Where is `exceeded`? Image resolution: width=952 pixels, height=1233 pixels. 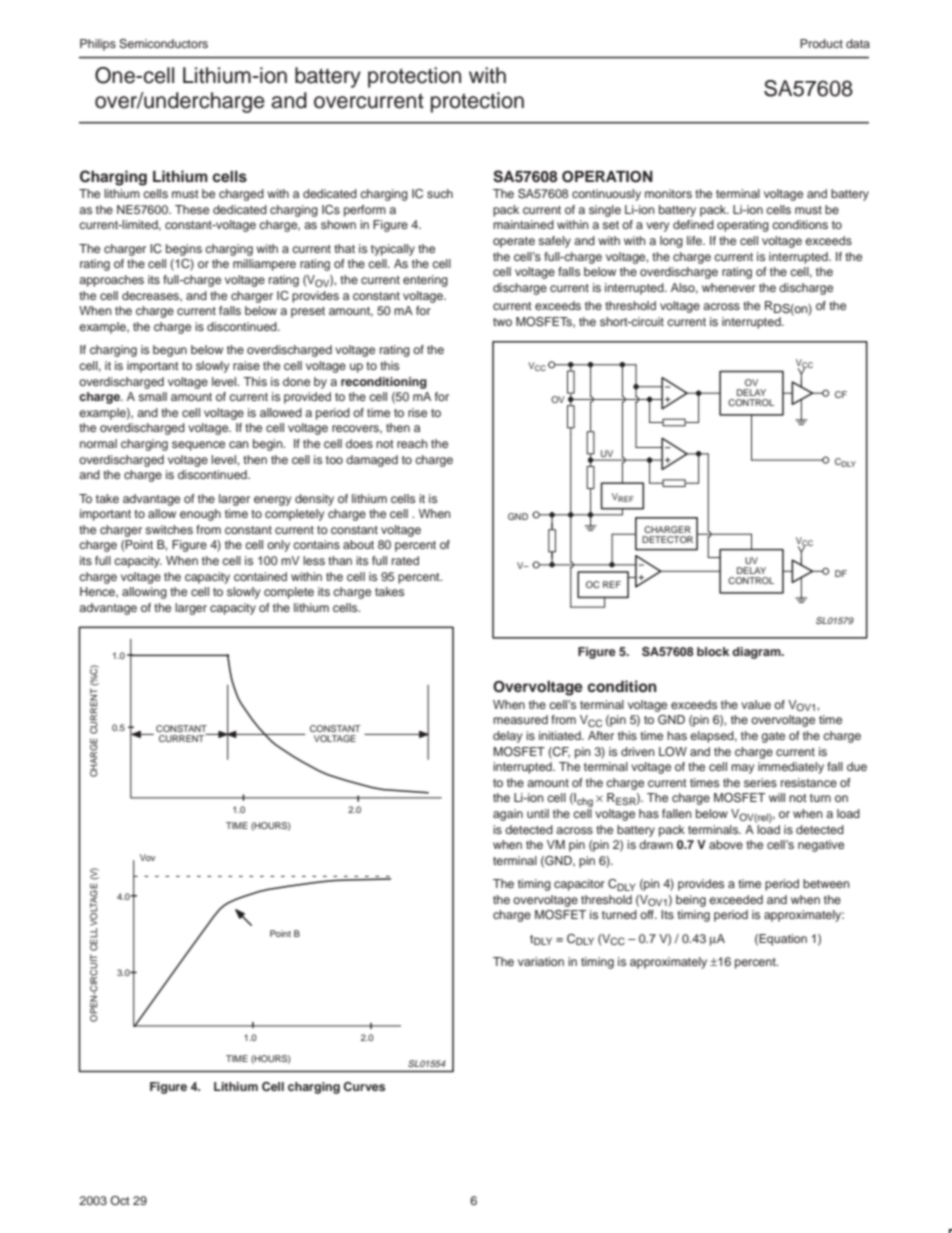 exceeded is located at coordinates (736, 899).
